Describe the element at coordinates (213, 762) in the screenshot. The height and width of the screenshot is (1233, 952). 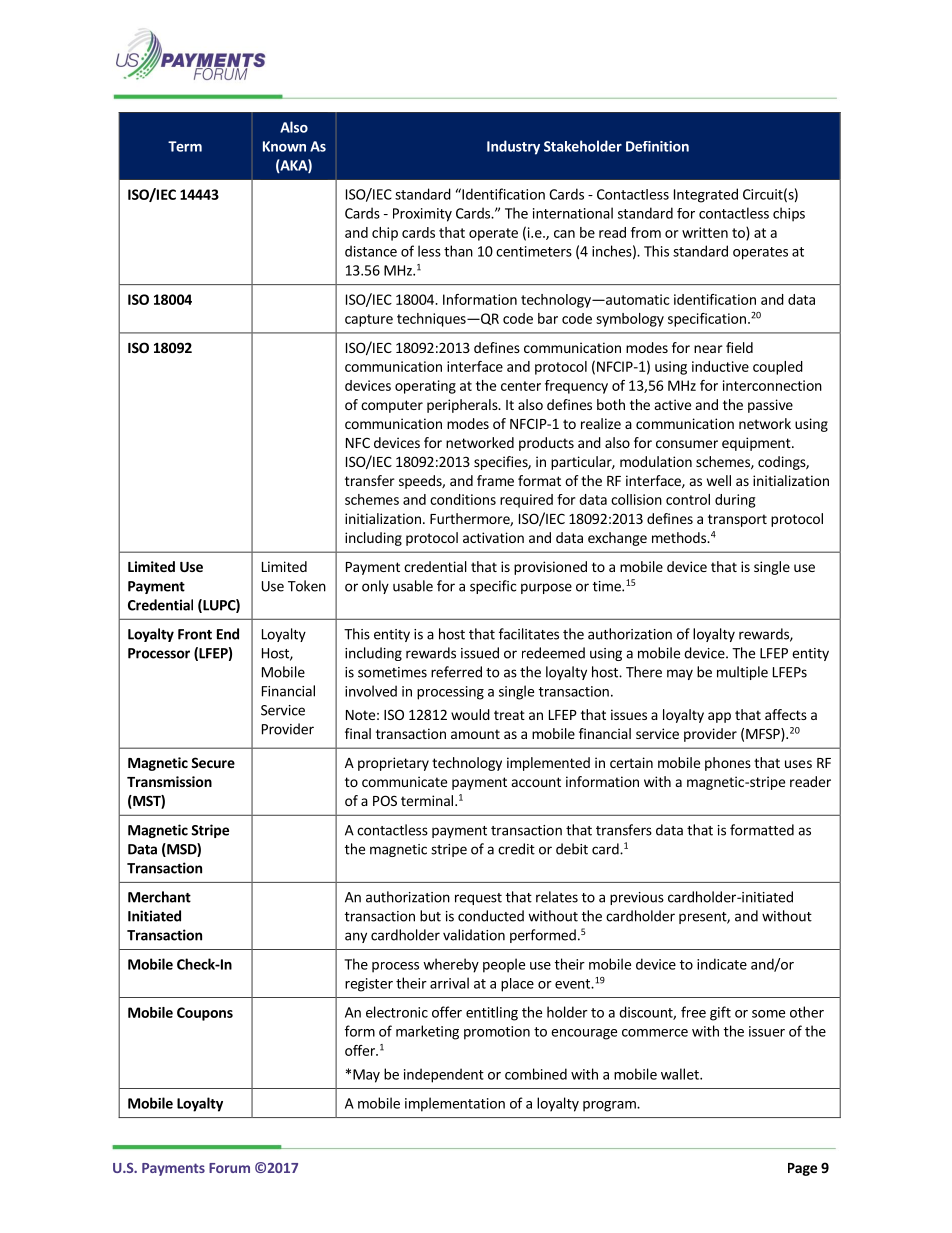
I see `Secure` at that location.
